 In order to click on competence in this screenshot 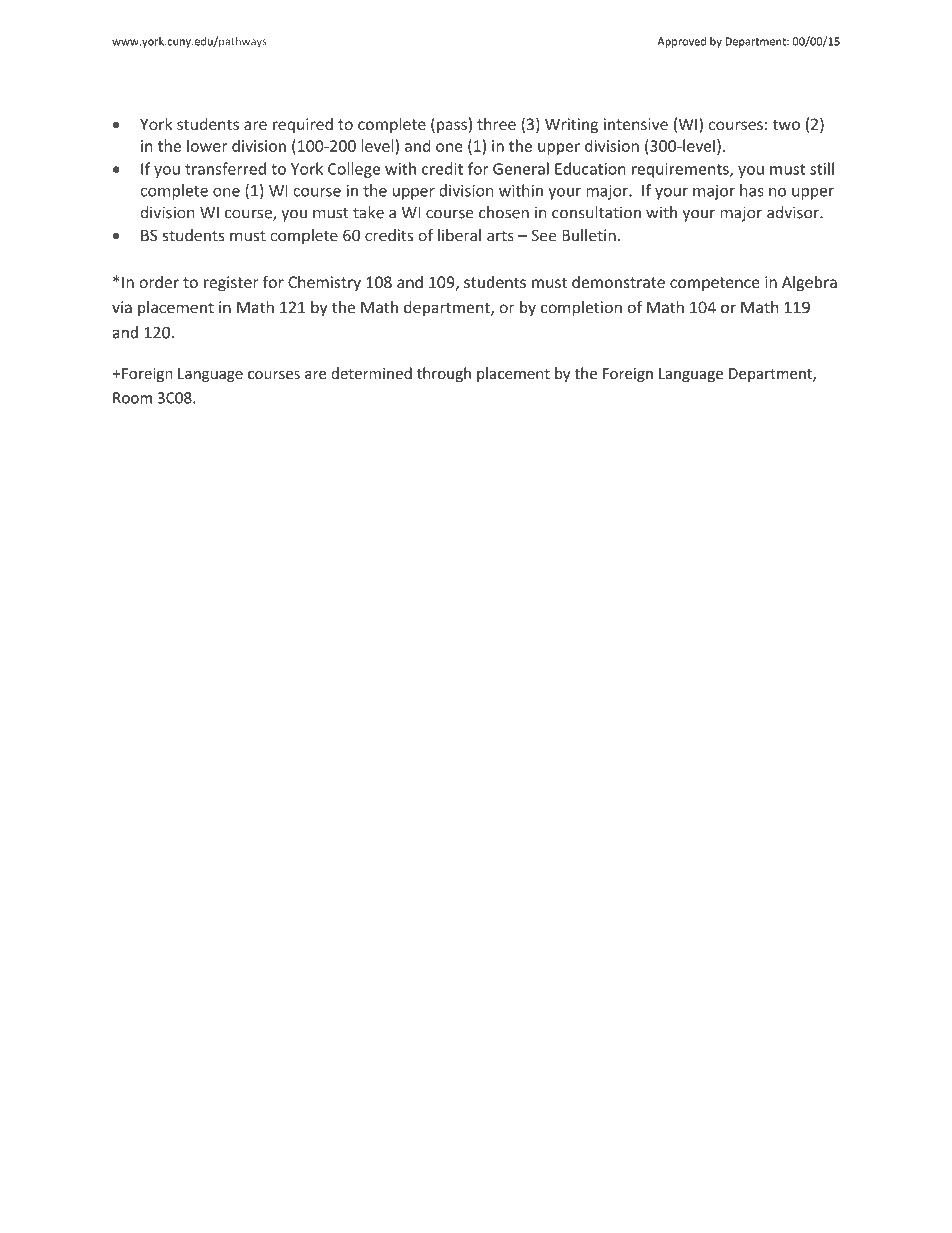, I will do `click(715, 284)`.
